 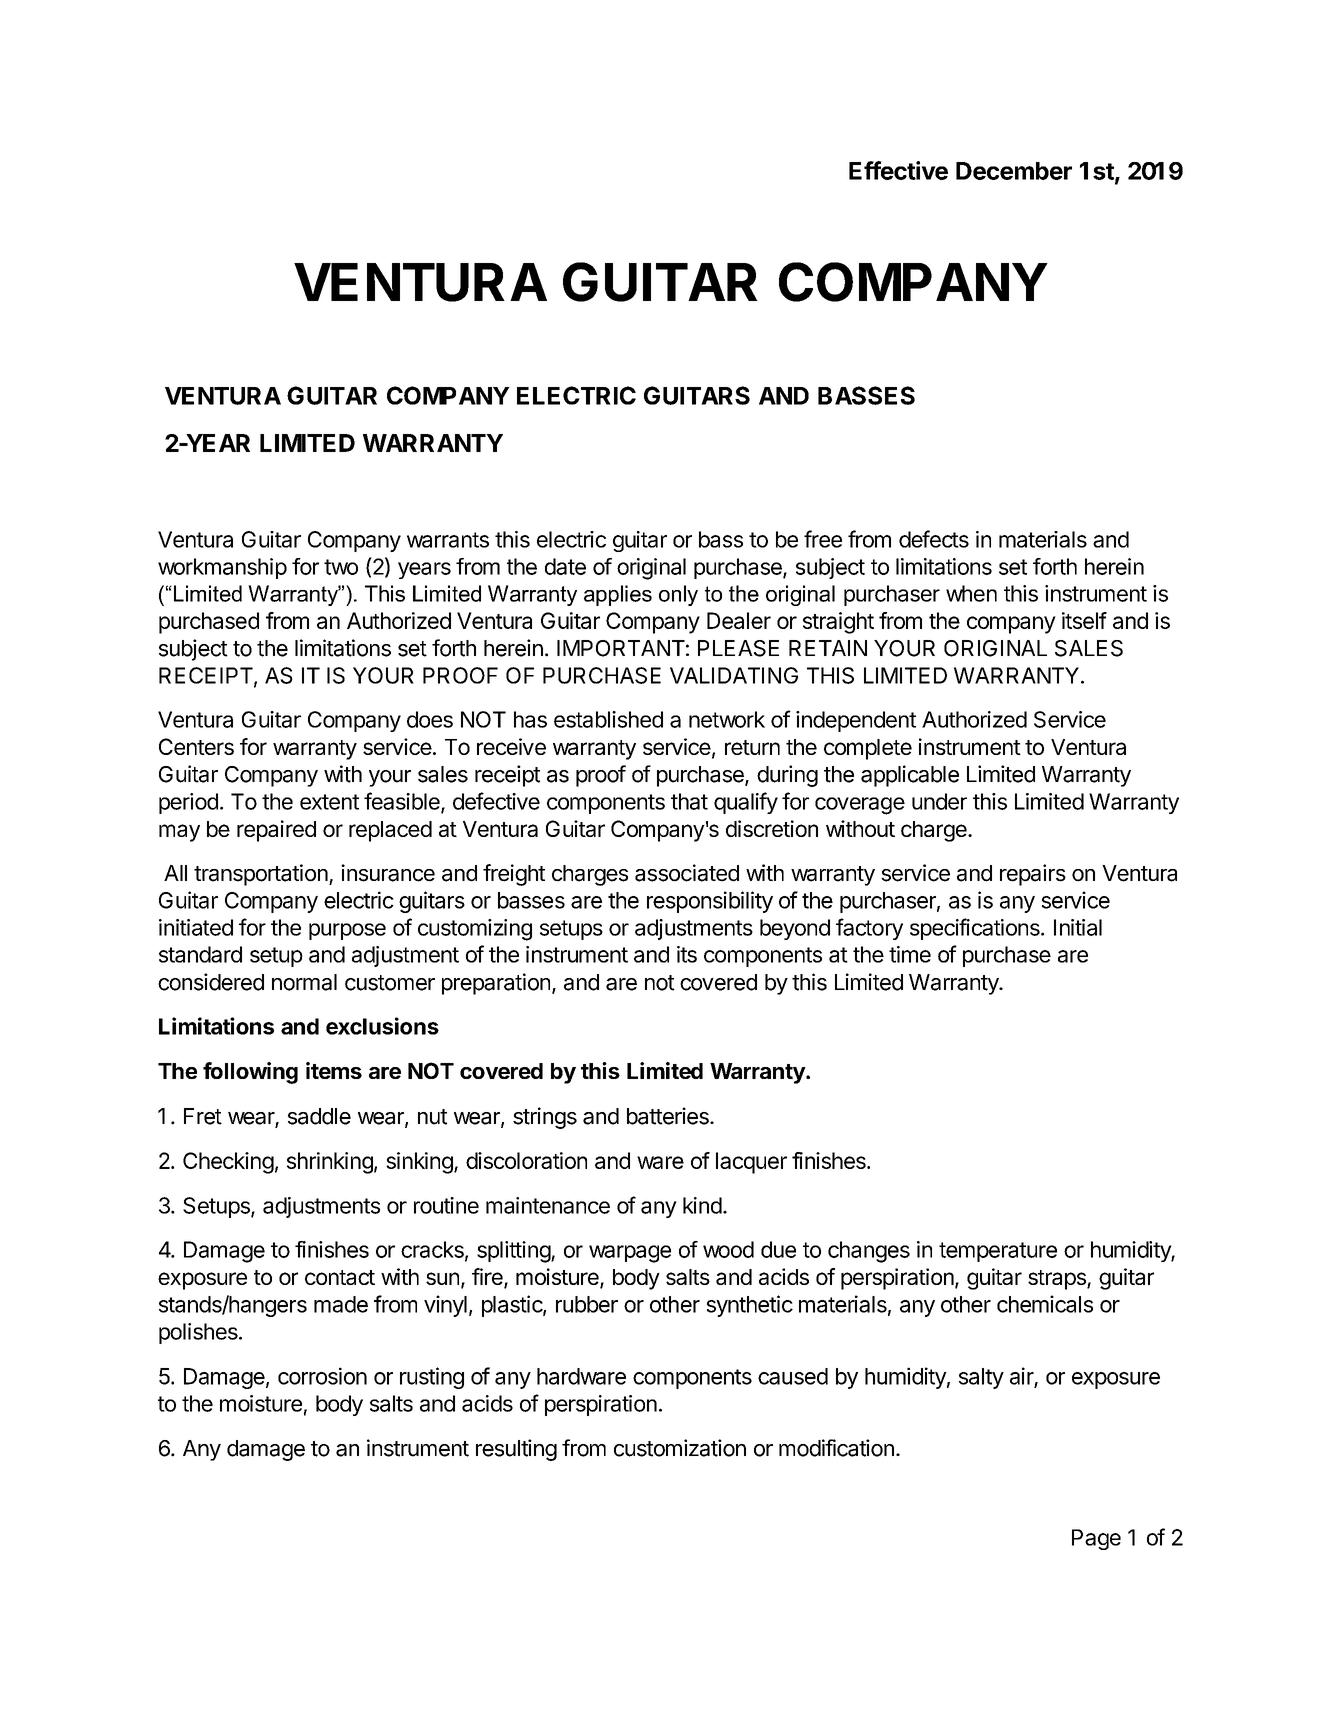 I want to click on corrosion, so click(x=322, y=1376).
